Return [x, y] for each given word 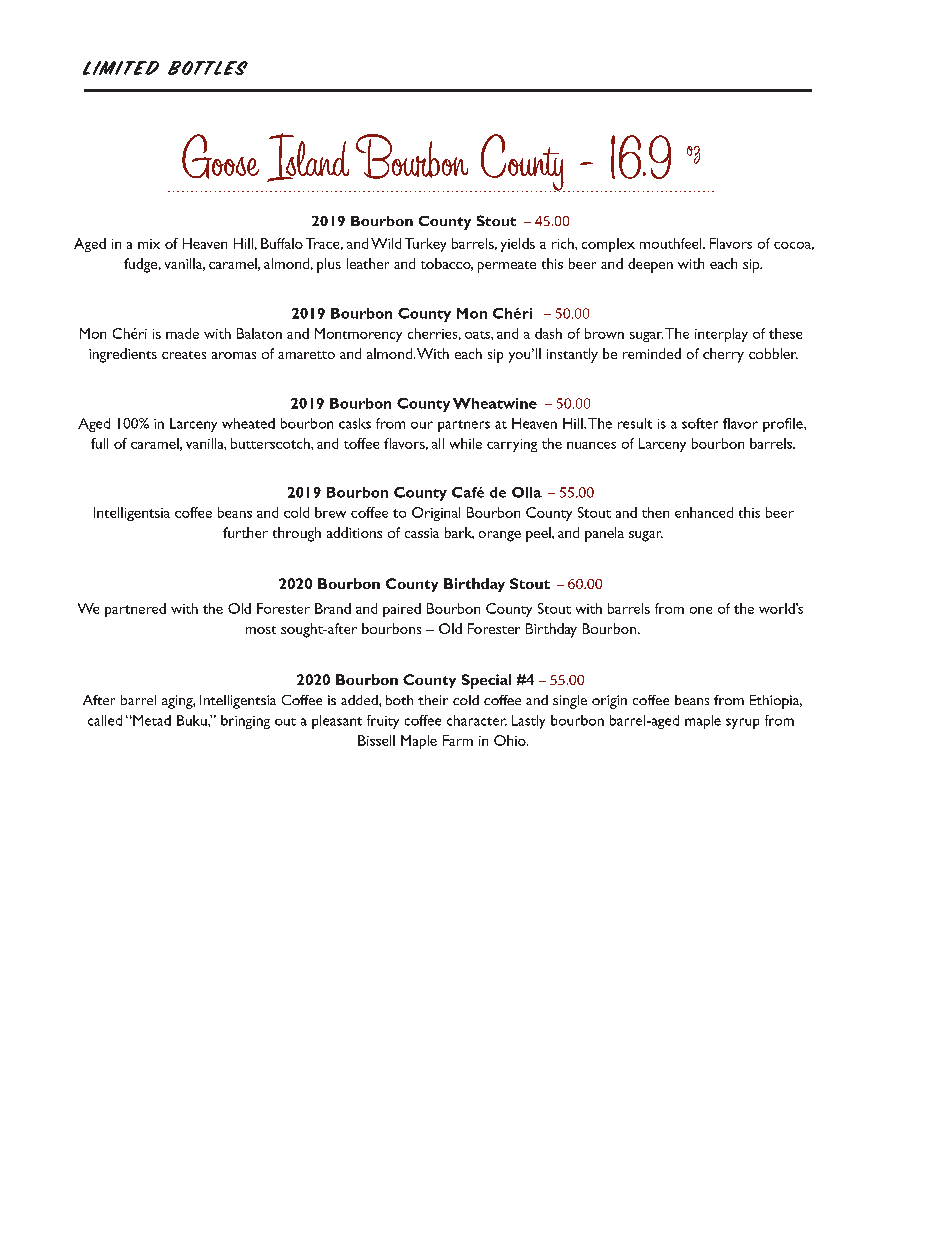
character [477, 720]
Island [308, 157]
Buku [193, 720]
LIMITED [121, 68]
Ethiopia [776, 702]
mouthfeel [672, 243]
